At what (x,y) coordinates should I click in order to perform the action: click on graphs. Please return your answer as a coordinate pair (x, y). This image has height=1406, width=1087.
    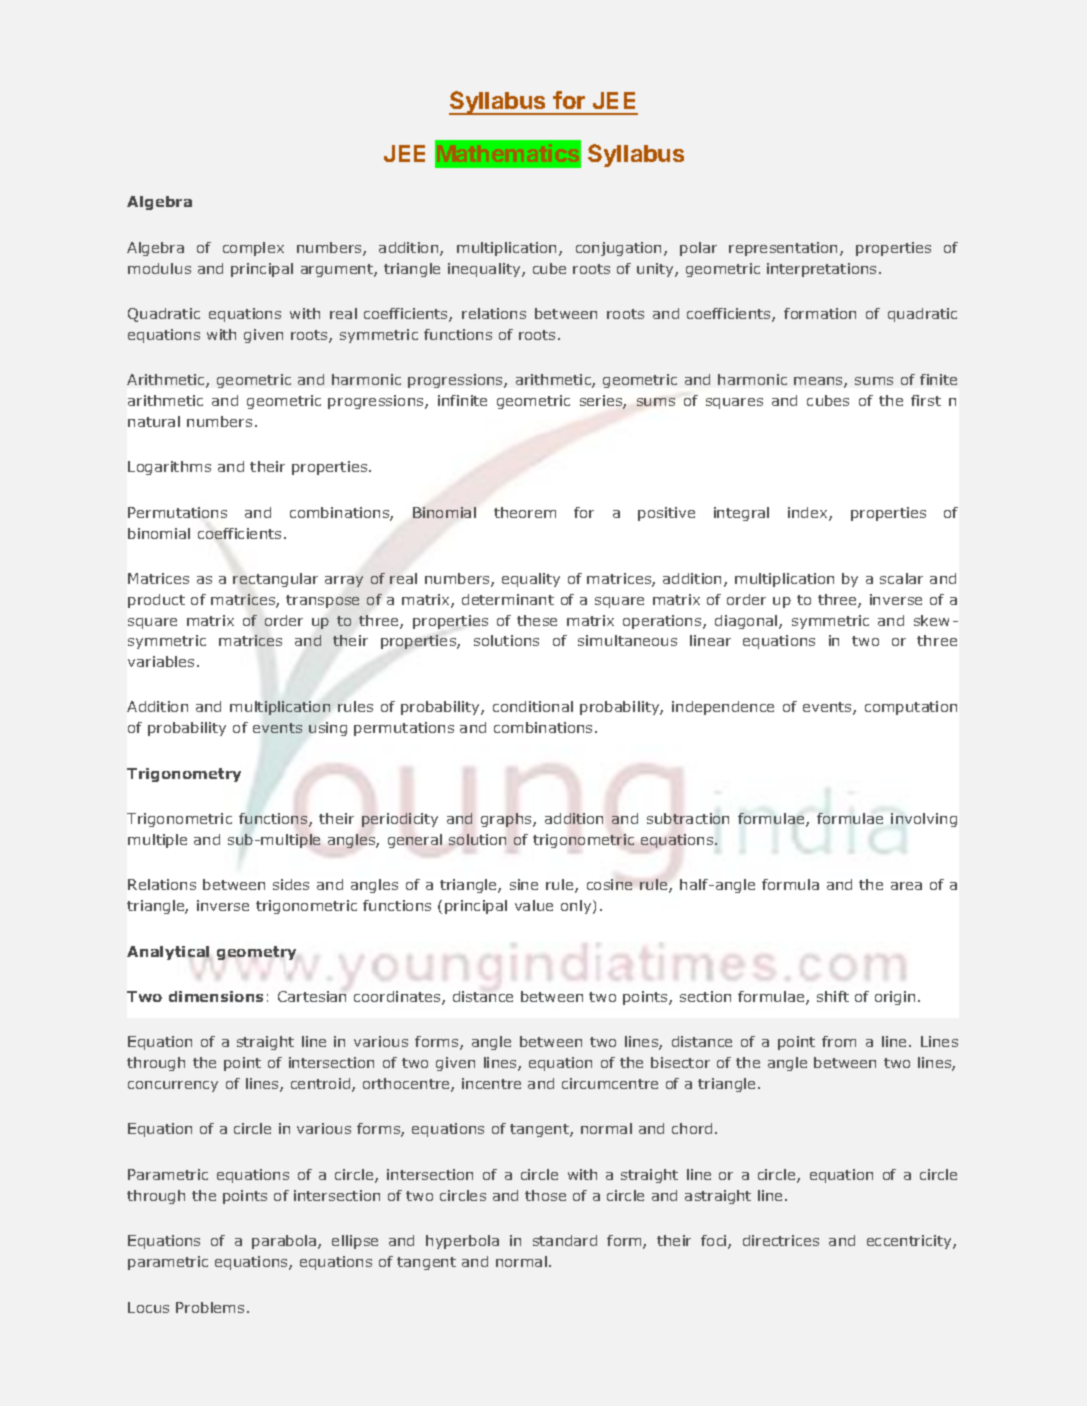
    Looking at the image, I should click on (507, 820).
